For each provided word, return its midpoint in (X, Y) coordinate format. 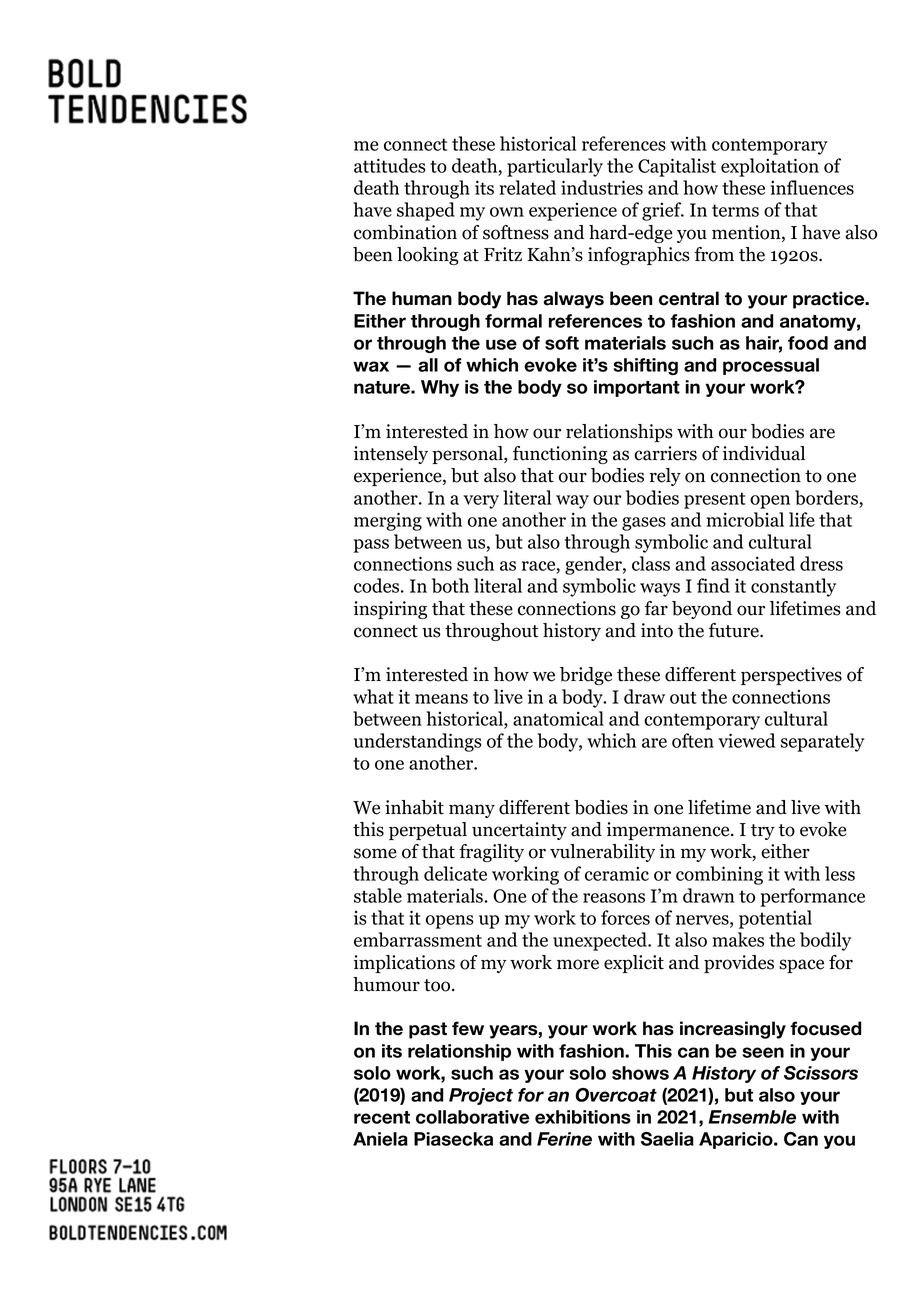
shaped (426, 211)
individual (764, 453)
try (763, 832)
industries (602, 187)
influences (812, 187)
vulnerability (602, 853)
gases (644, 524)
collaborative (472, 1117)
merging (388, 521)
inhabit (414, 807)
